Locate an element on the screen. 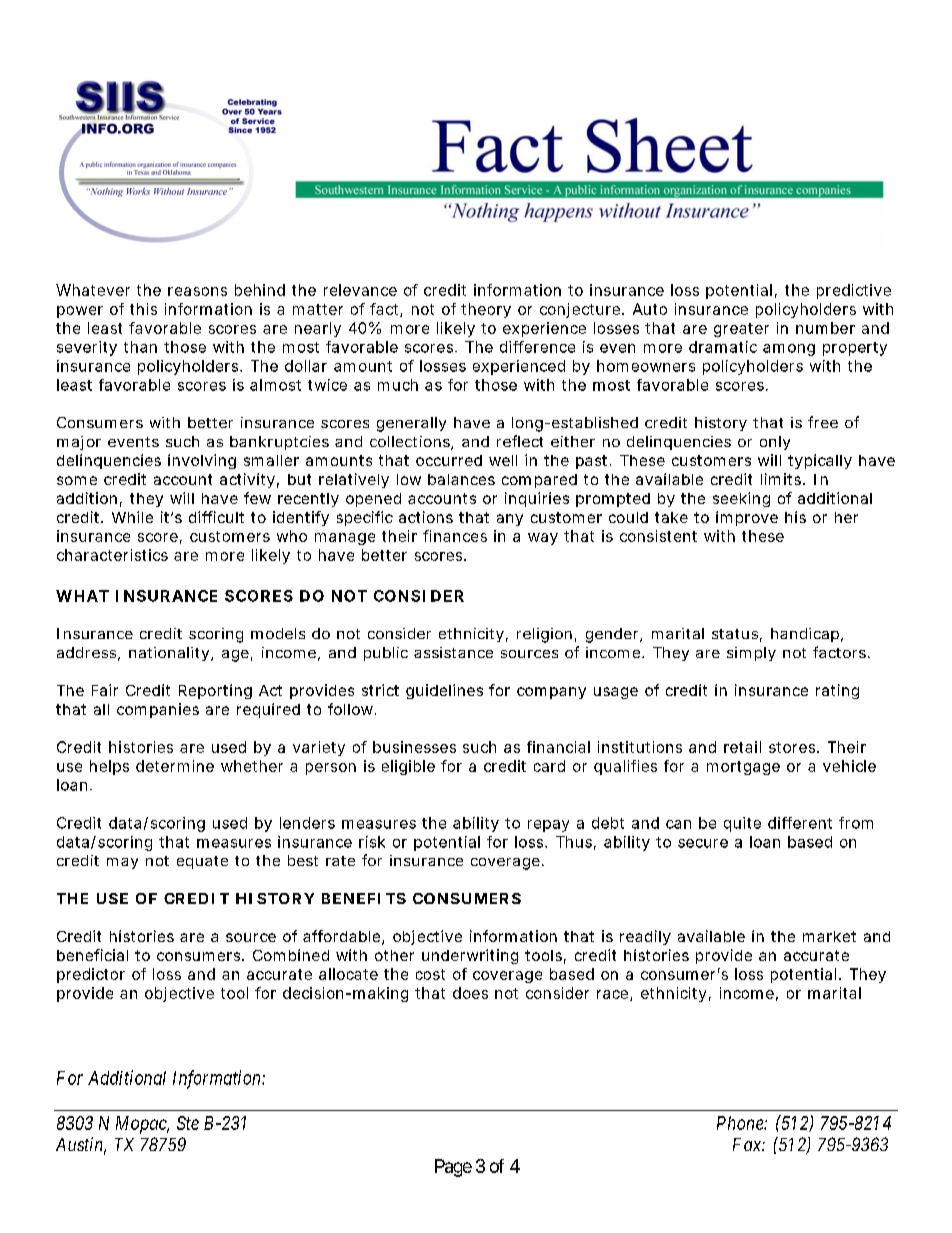  While is located at coordinates (132, 517).
